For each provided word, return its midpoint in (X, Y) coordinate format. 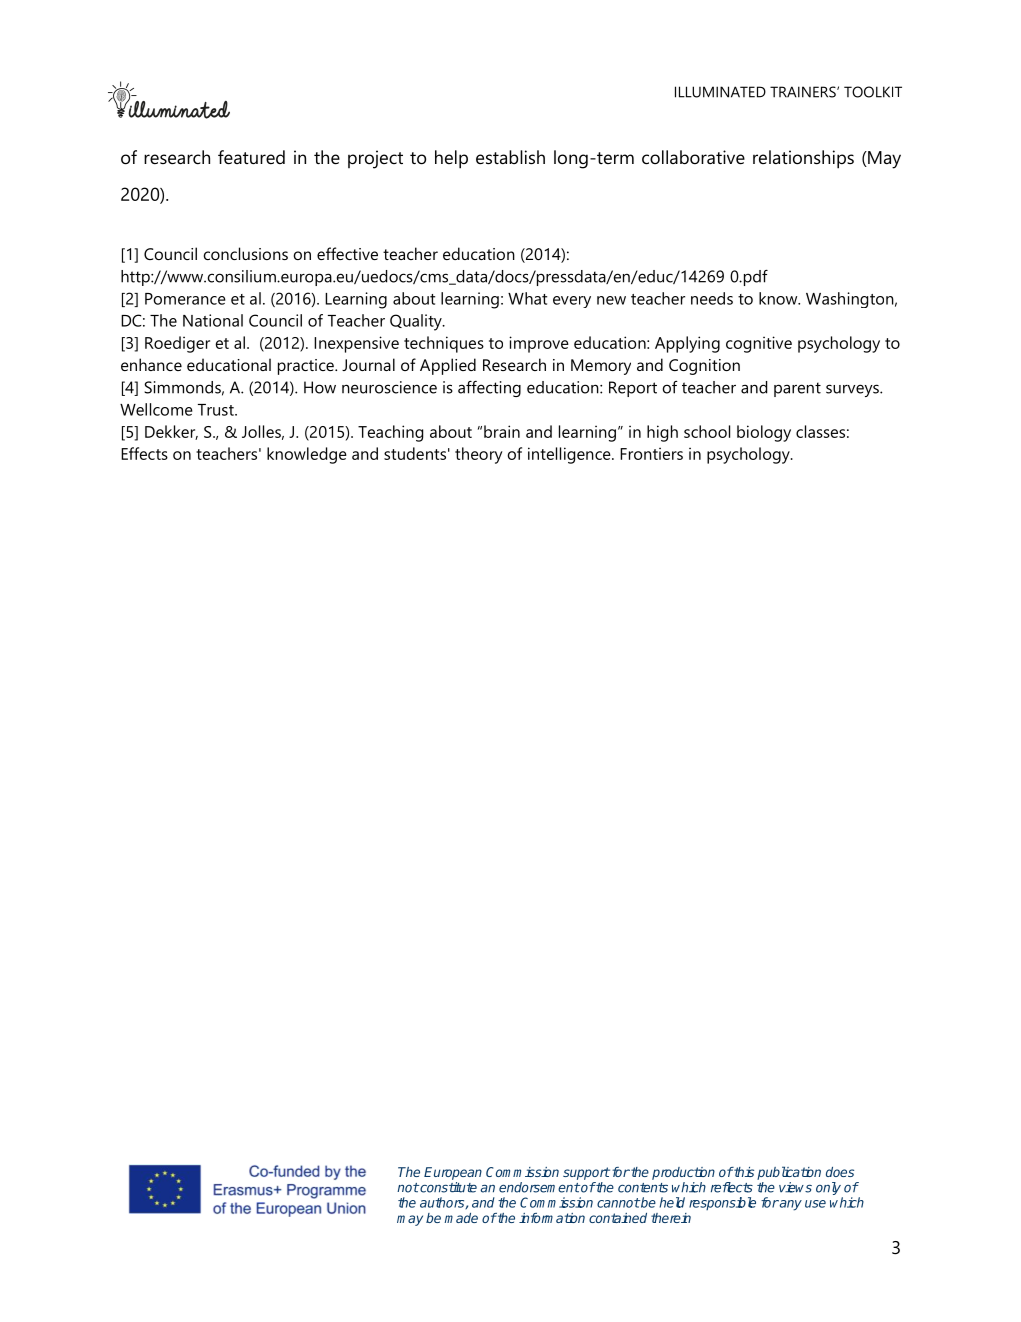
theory (479, 455)
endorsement (539, 1187)
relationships (803, 159)
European (453, 1173)
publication (789, 1173)
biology (764, 433)
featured (251, 157)
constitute (447, 1187)
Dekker (171, 432)
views (795, 1187)
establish (510, 157)
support (586, 1173)
